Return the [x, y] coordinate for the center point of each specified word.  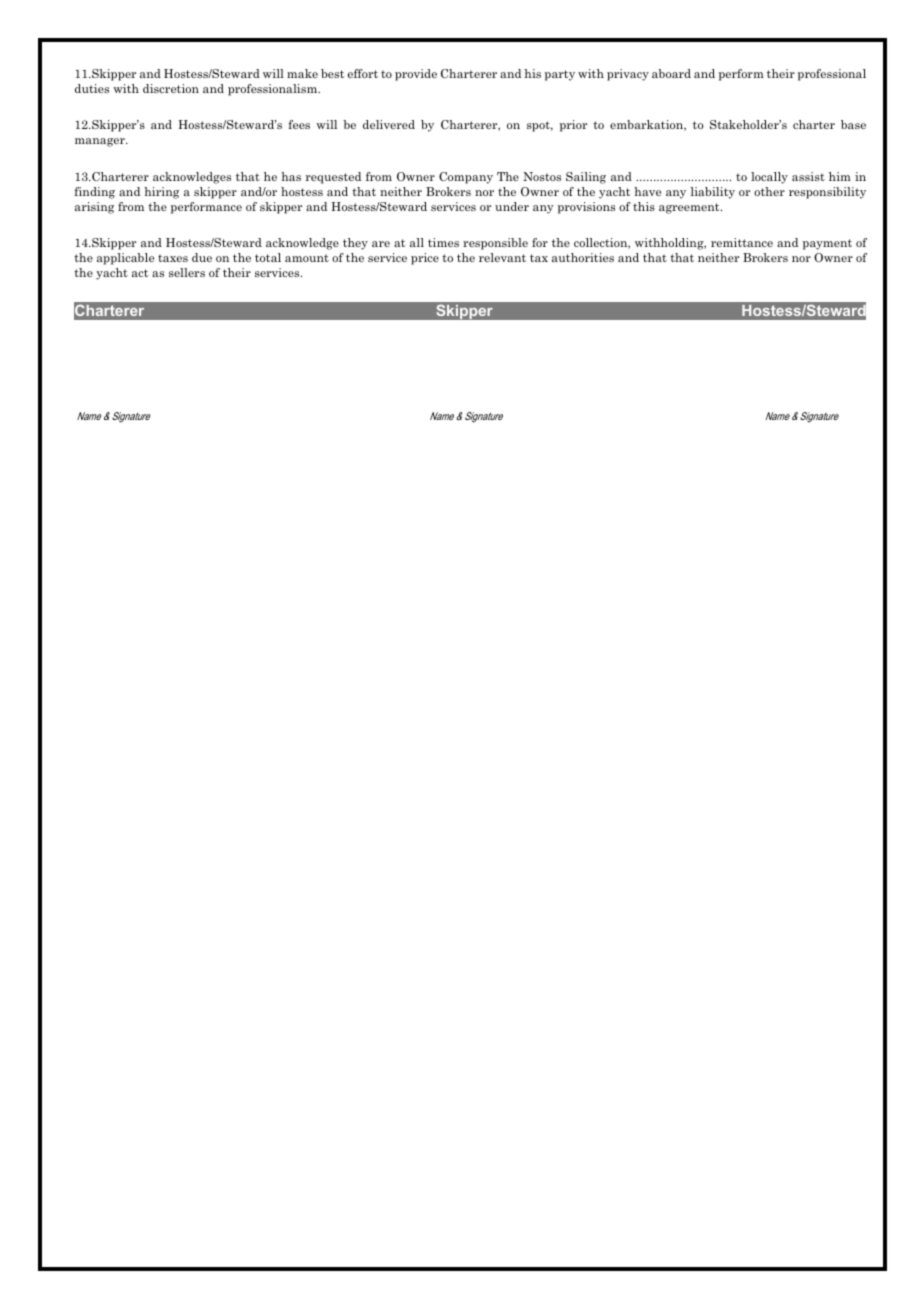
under [512, 206]
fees [299, 124]
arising [94, 208]
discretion [171, 88]
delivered [389, 124]
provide [416, 75]
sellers [187, 272]
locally [769, 178]
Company [466, 178]
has [291, 176]
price [425, 259]
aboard [671, 73]
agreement [690, 208]
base [853, 124]
